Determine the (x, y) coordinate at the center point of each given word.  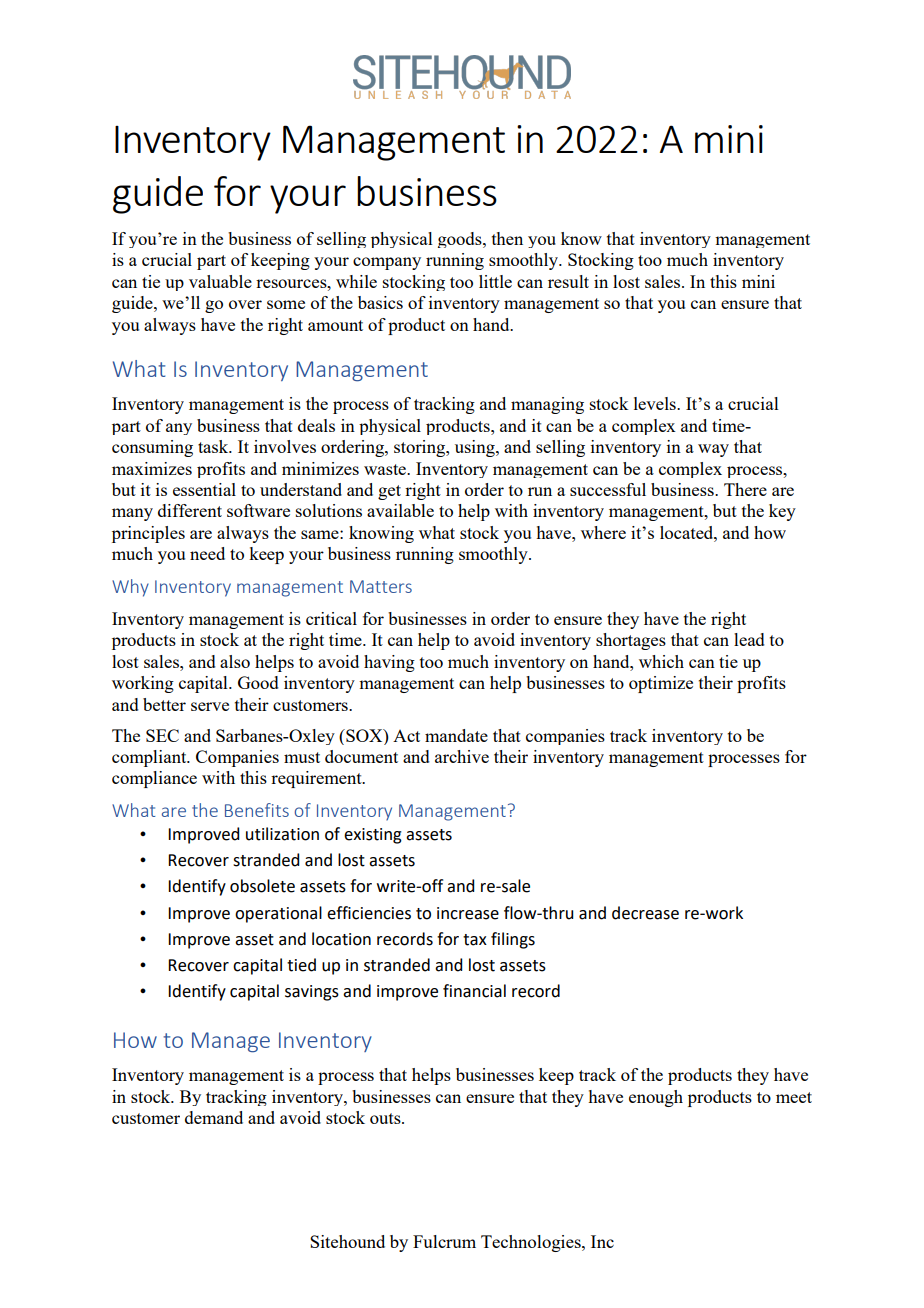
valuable (220, 281)
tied (301, 965)
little (495, 281)
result (568, 281)
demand (214, 1117)
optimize (661, 684)
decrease (645, 913)
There (745, 489)
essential (204, 489)
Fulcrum (444, 1241)
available (400, 510)
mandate (456, 735)
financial (474, 991)
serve (210, 706)
